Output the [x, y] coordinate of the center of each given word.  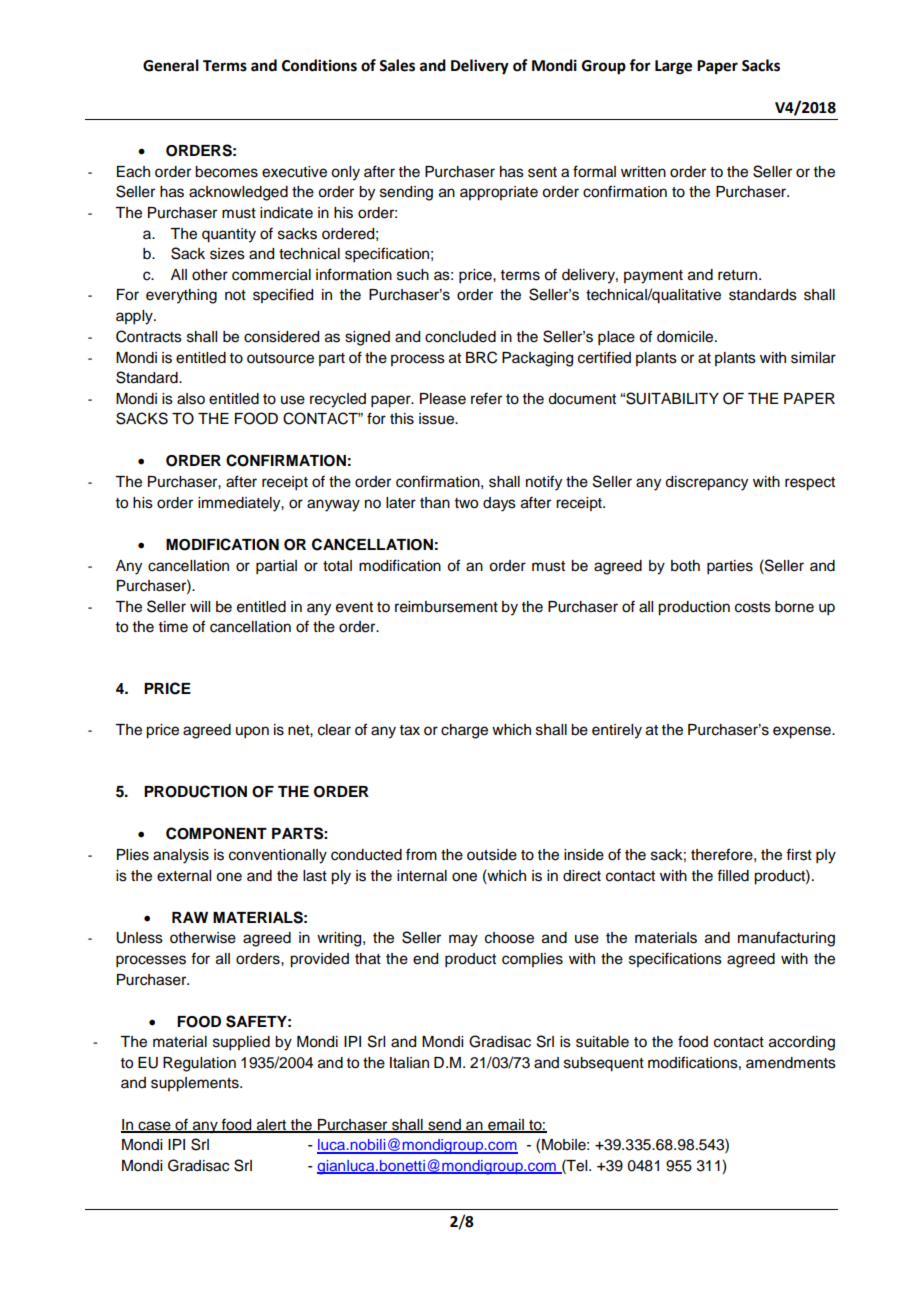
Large [673, 67]
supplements [196, 1084]
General [171, 65]
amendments [791, 1063]
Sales [397, 65]
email [506, 1125]
